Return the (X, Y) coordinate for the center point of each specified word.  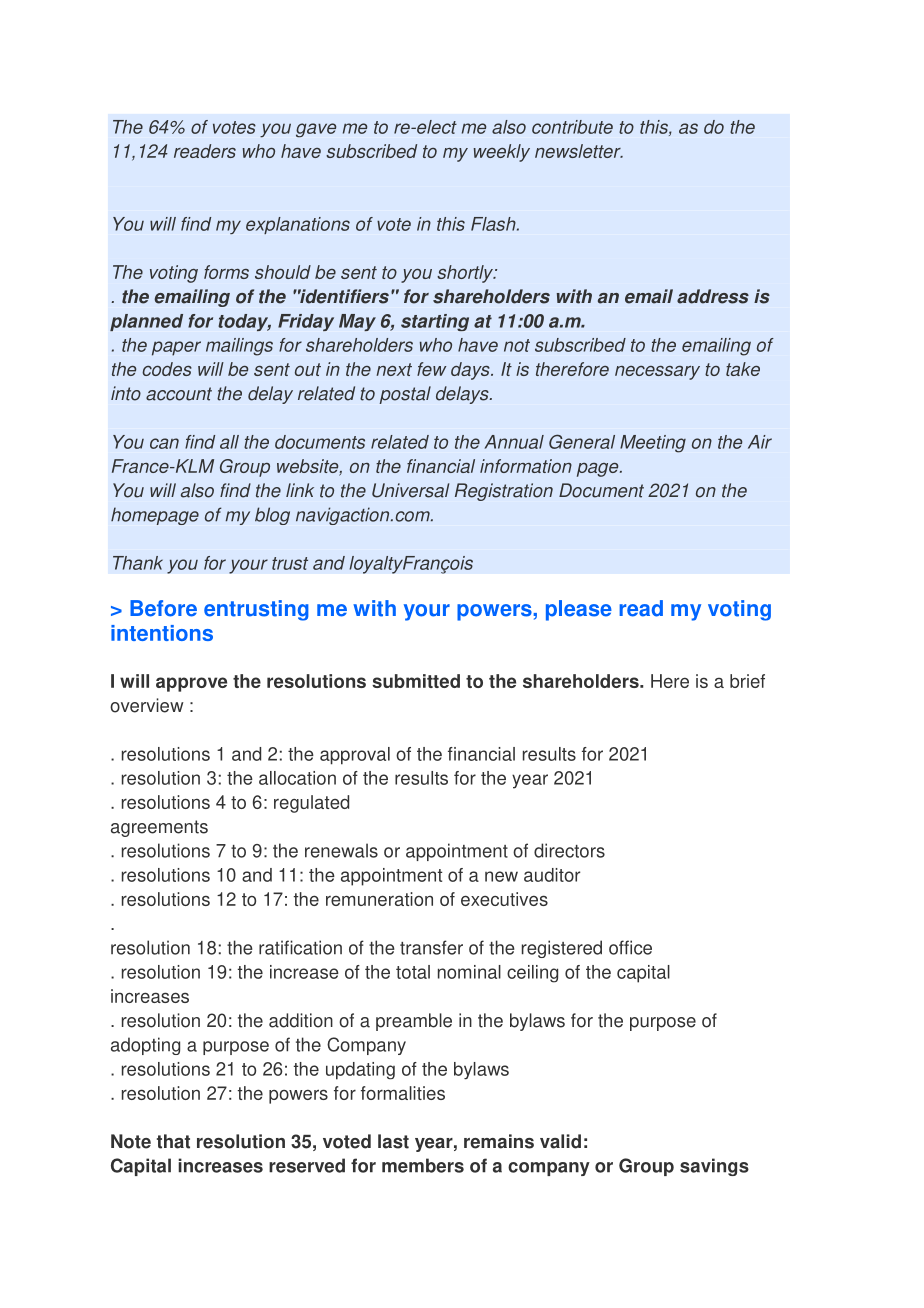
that (173, 1141)
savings (714, 1167)
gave (316, 130)
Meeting (653, 444)
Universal (410, 490)
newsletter (579, 151)
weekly (502, 153)
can (164, 443)
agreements (159, 828)
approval (355, 756)
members (423, 1165)
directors (569, 850)
